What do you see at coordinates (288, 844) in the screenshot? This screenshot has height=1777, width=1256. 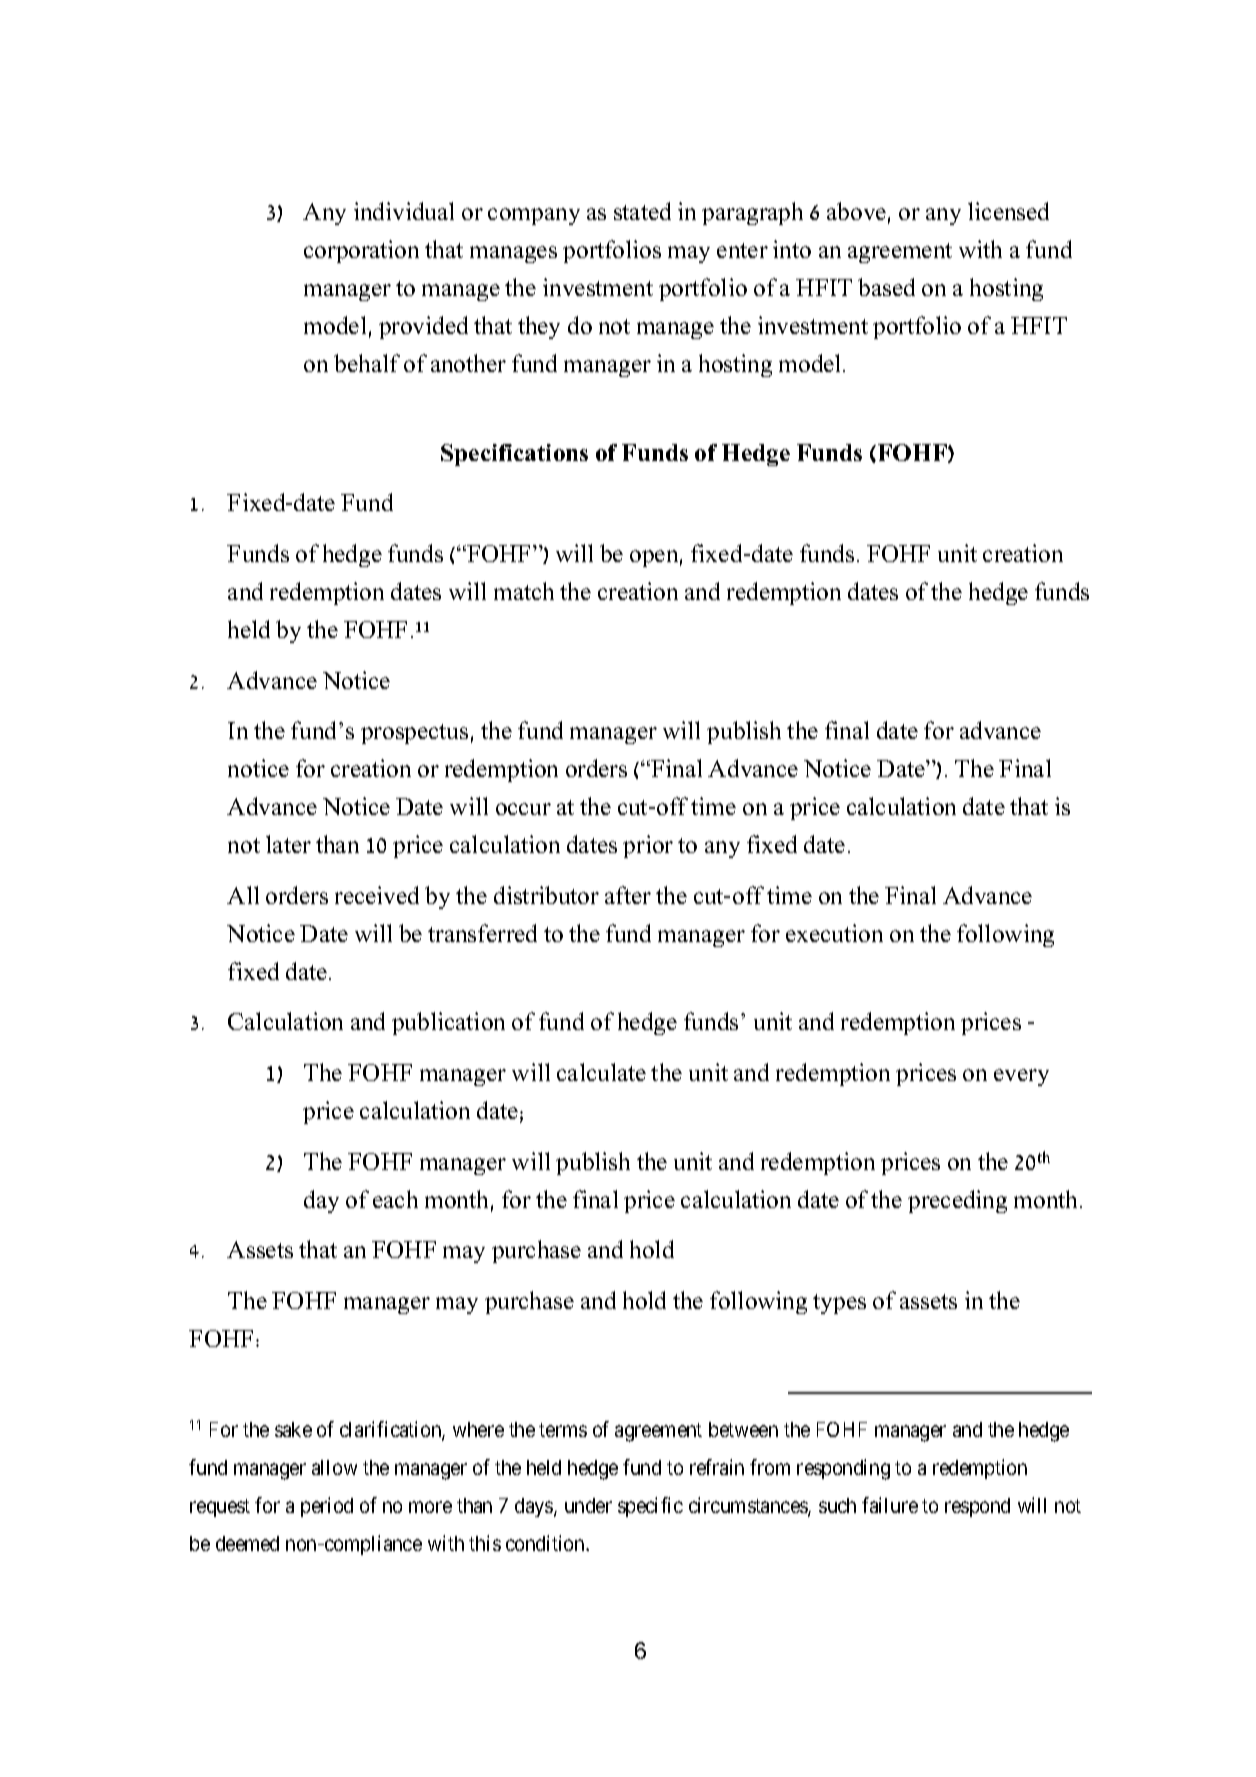 I see `later` at bounding box center [288, 844].
